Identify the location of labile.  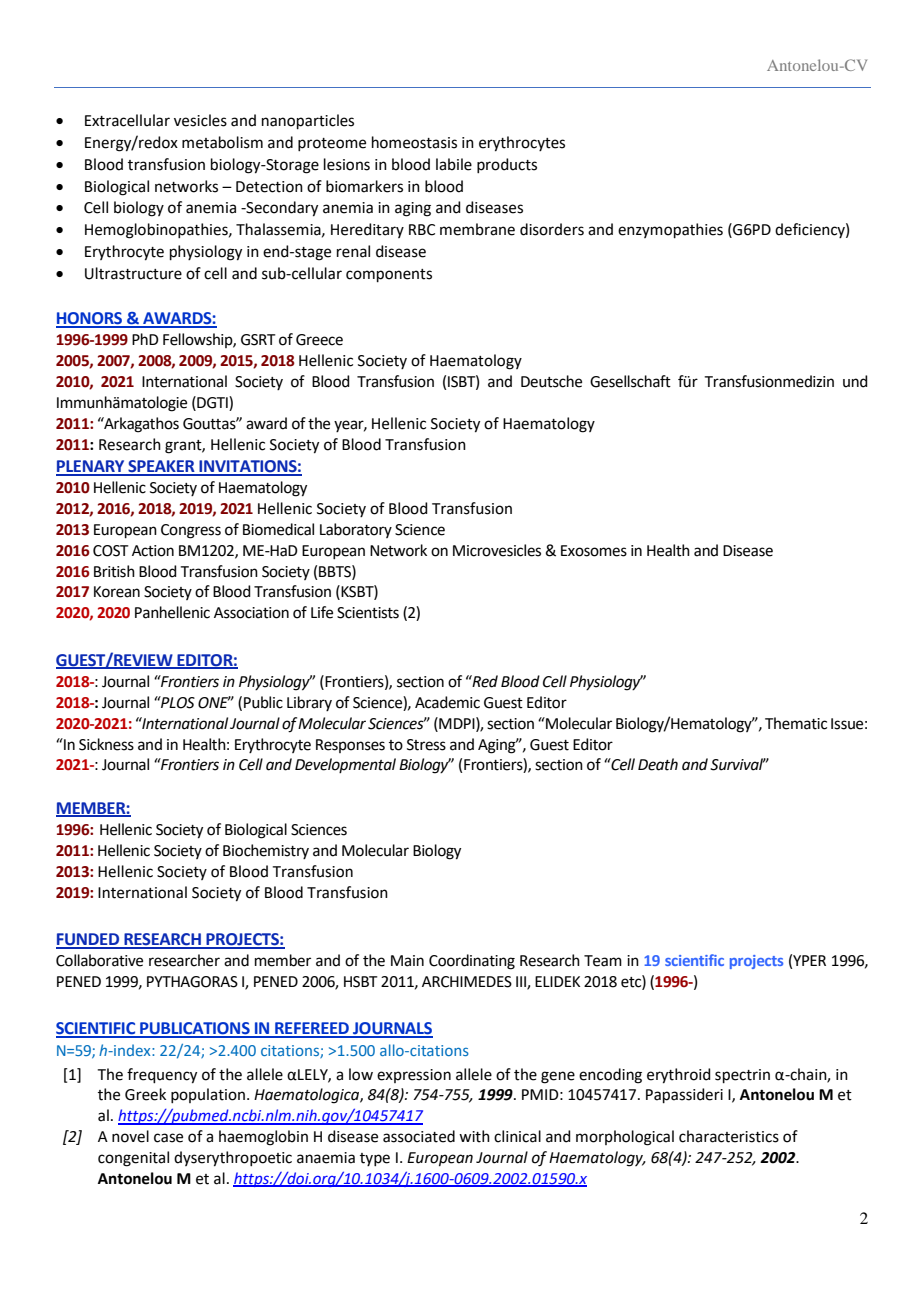
(454, 164).
